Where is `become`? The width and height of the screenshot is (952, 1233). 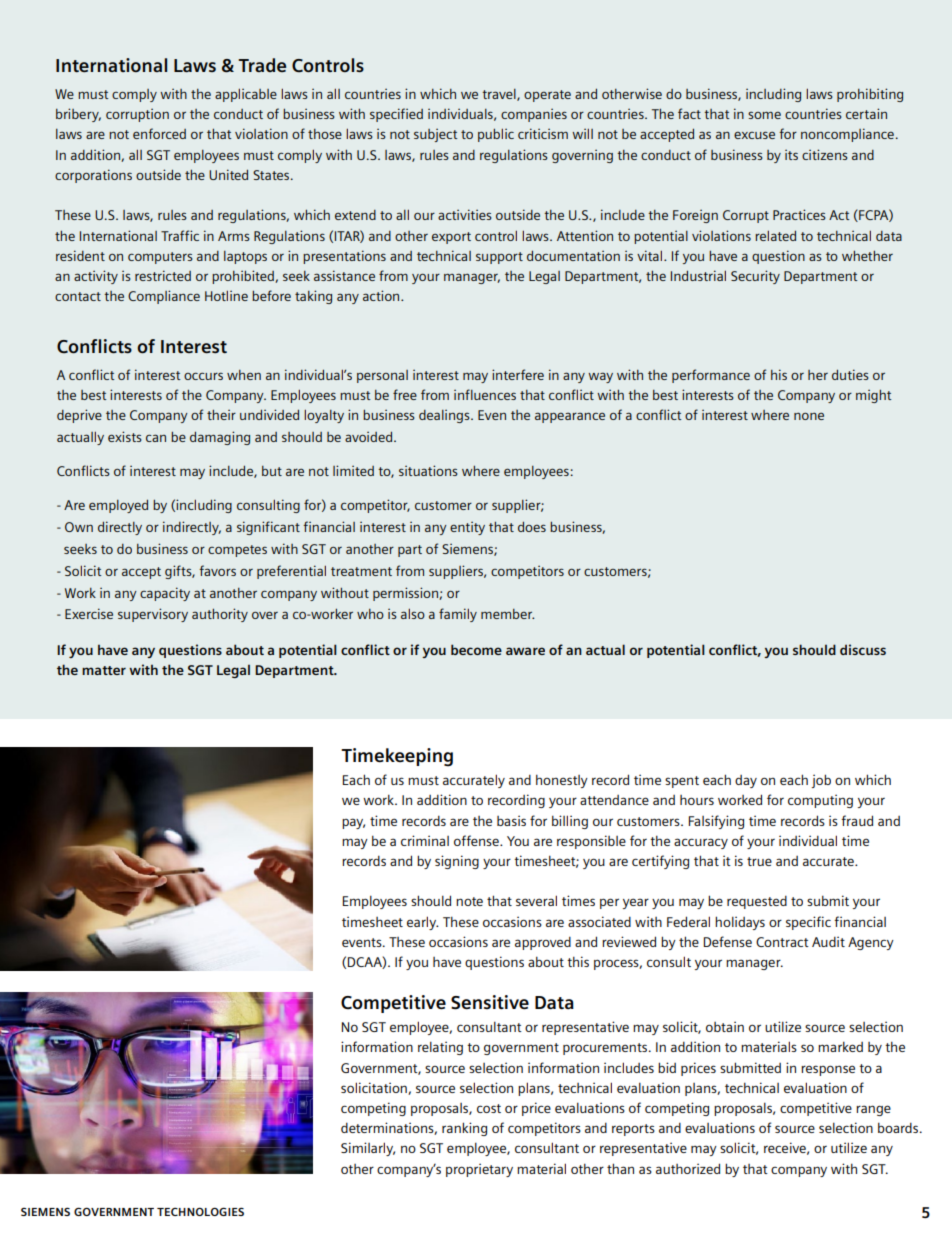 become is located at coordinates (476, 649).
